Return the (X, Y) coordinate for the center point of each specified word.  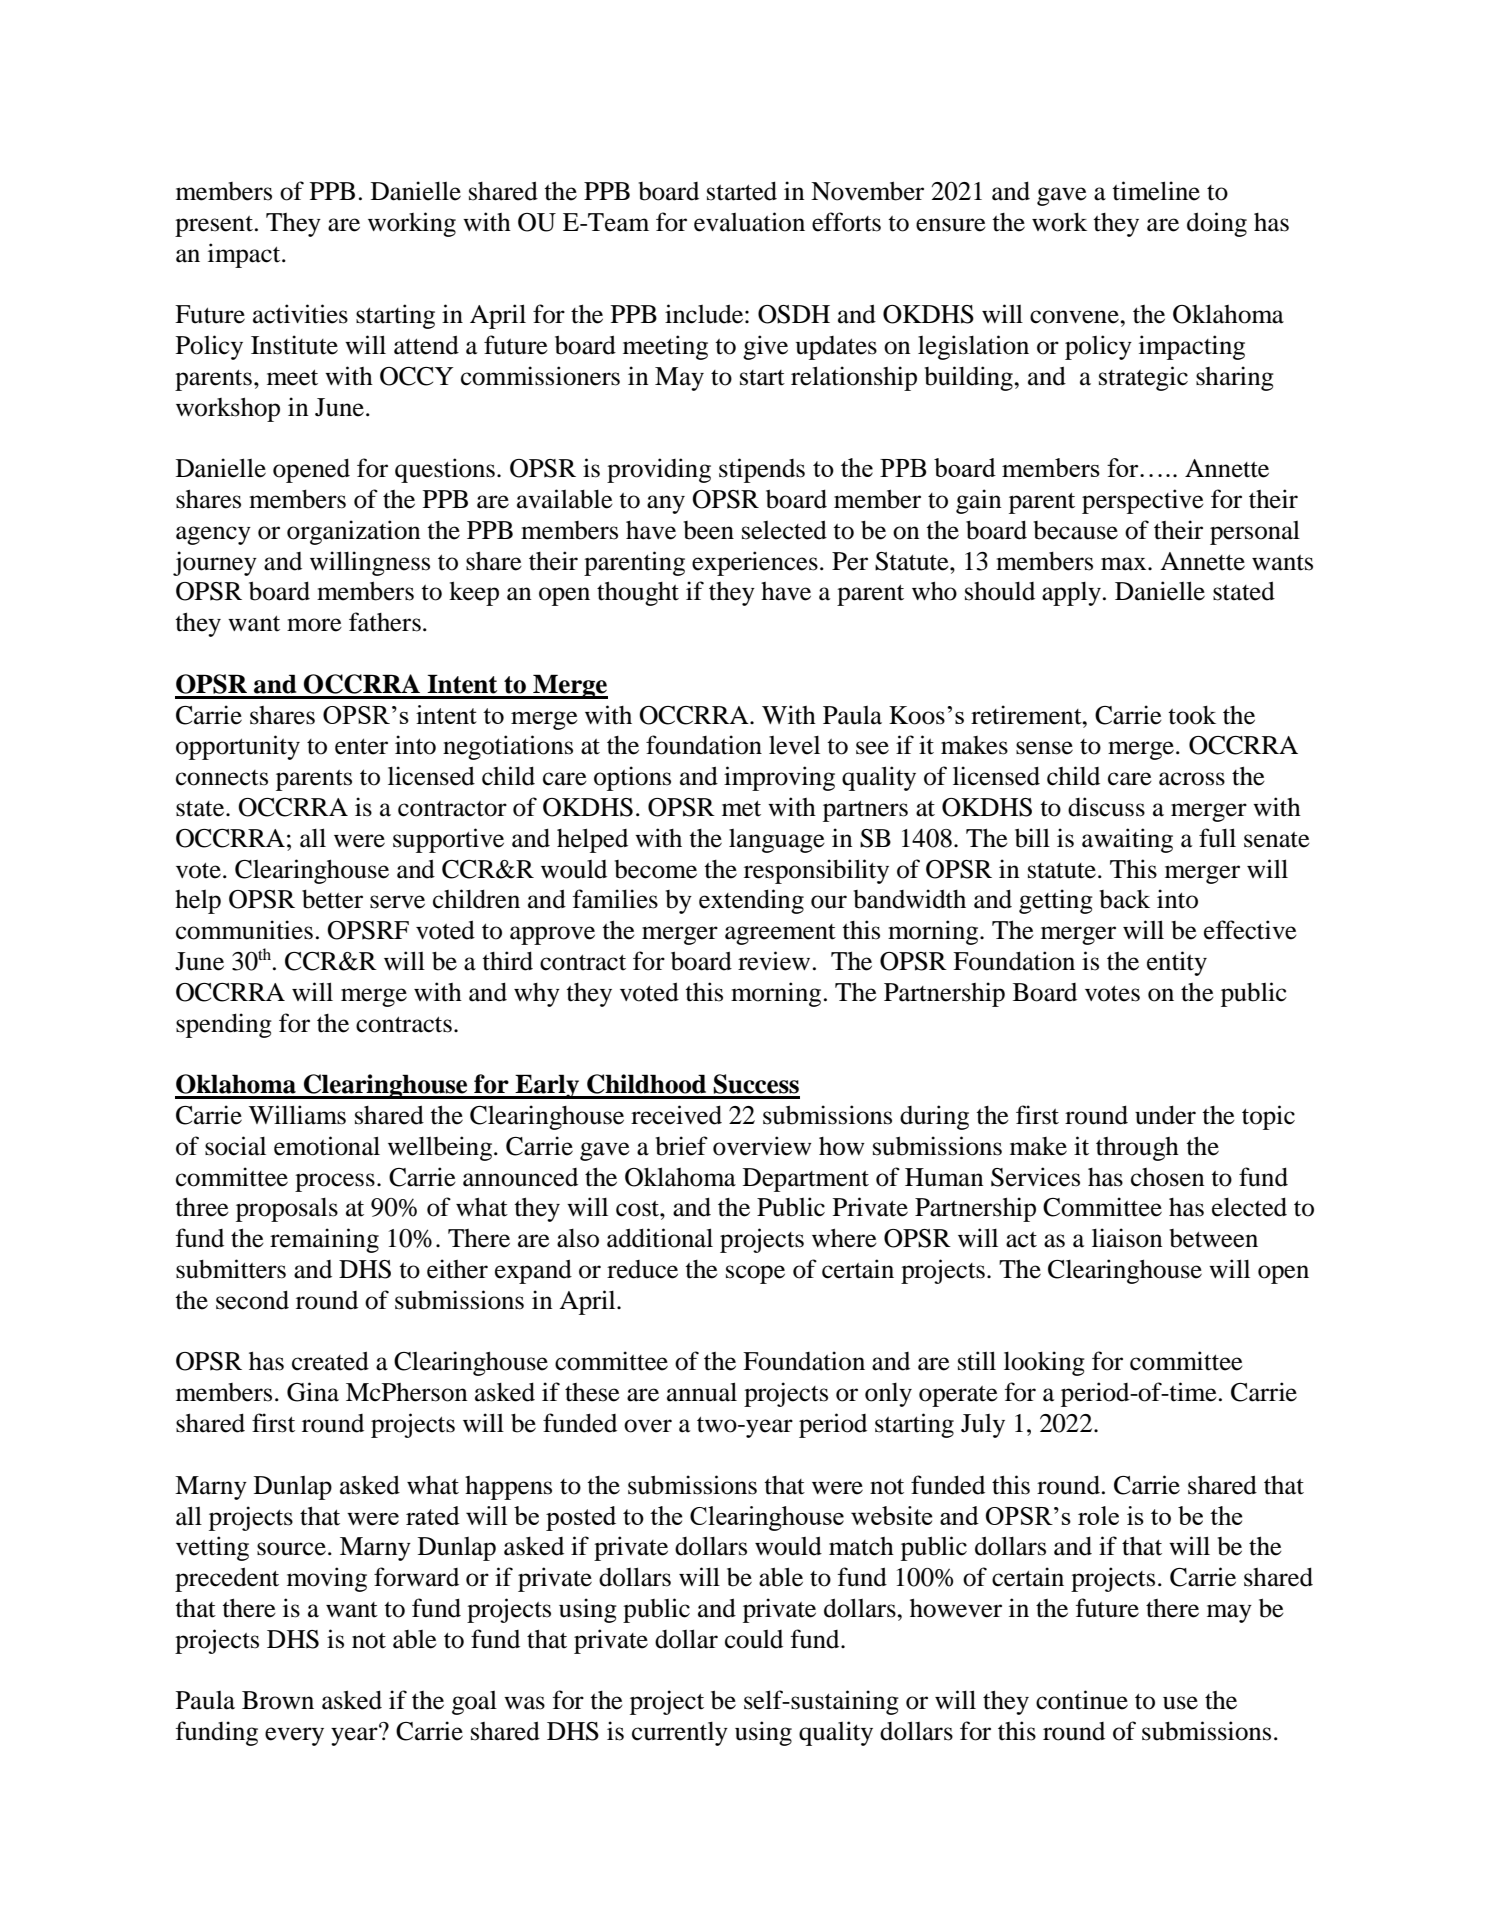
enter (361, 747)
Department (806, 1180)
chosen (1168, 1177)
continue (1082, 1700)
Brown (278, 1700)
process (335, 1182)
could (754, 1639)
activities (300, 314)
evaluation (749, 222)
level (794, 745)
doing (1217, 224)
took (1192, 715)
